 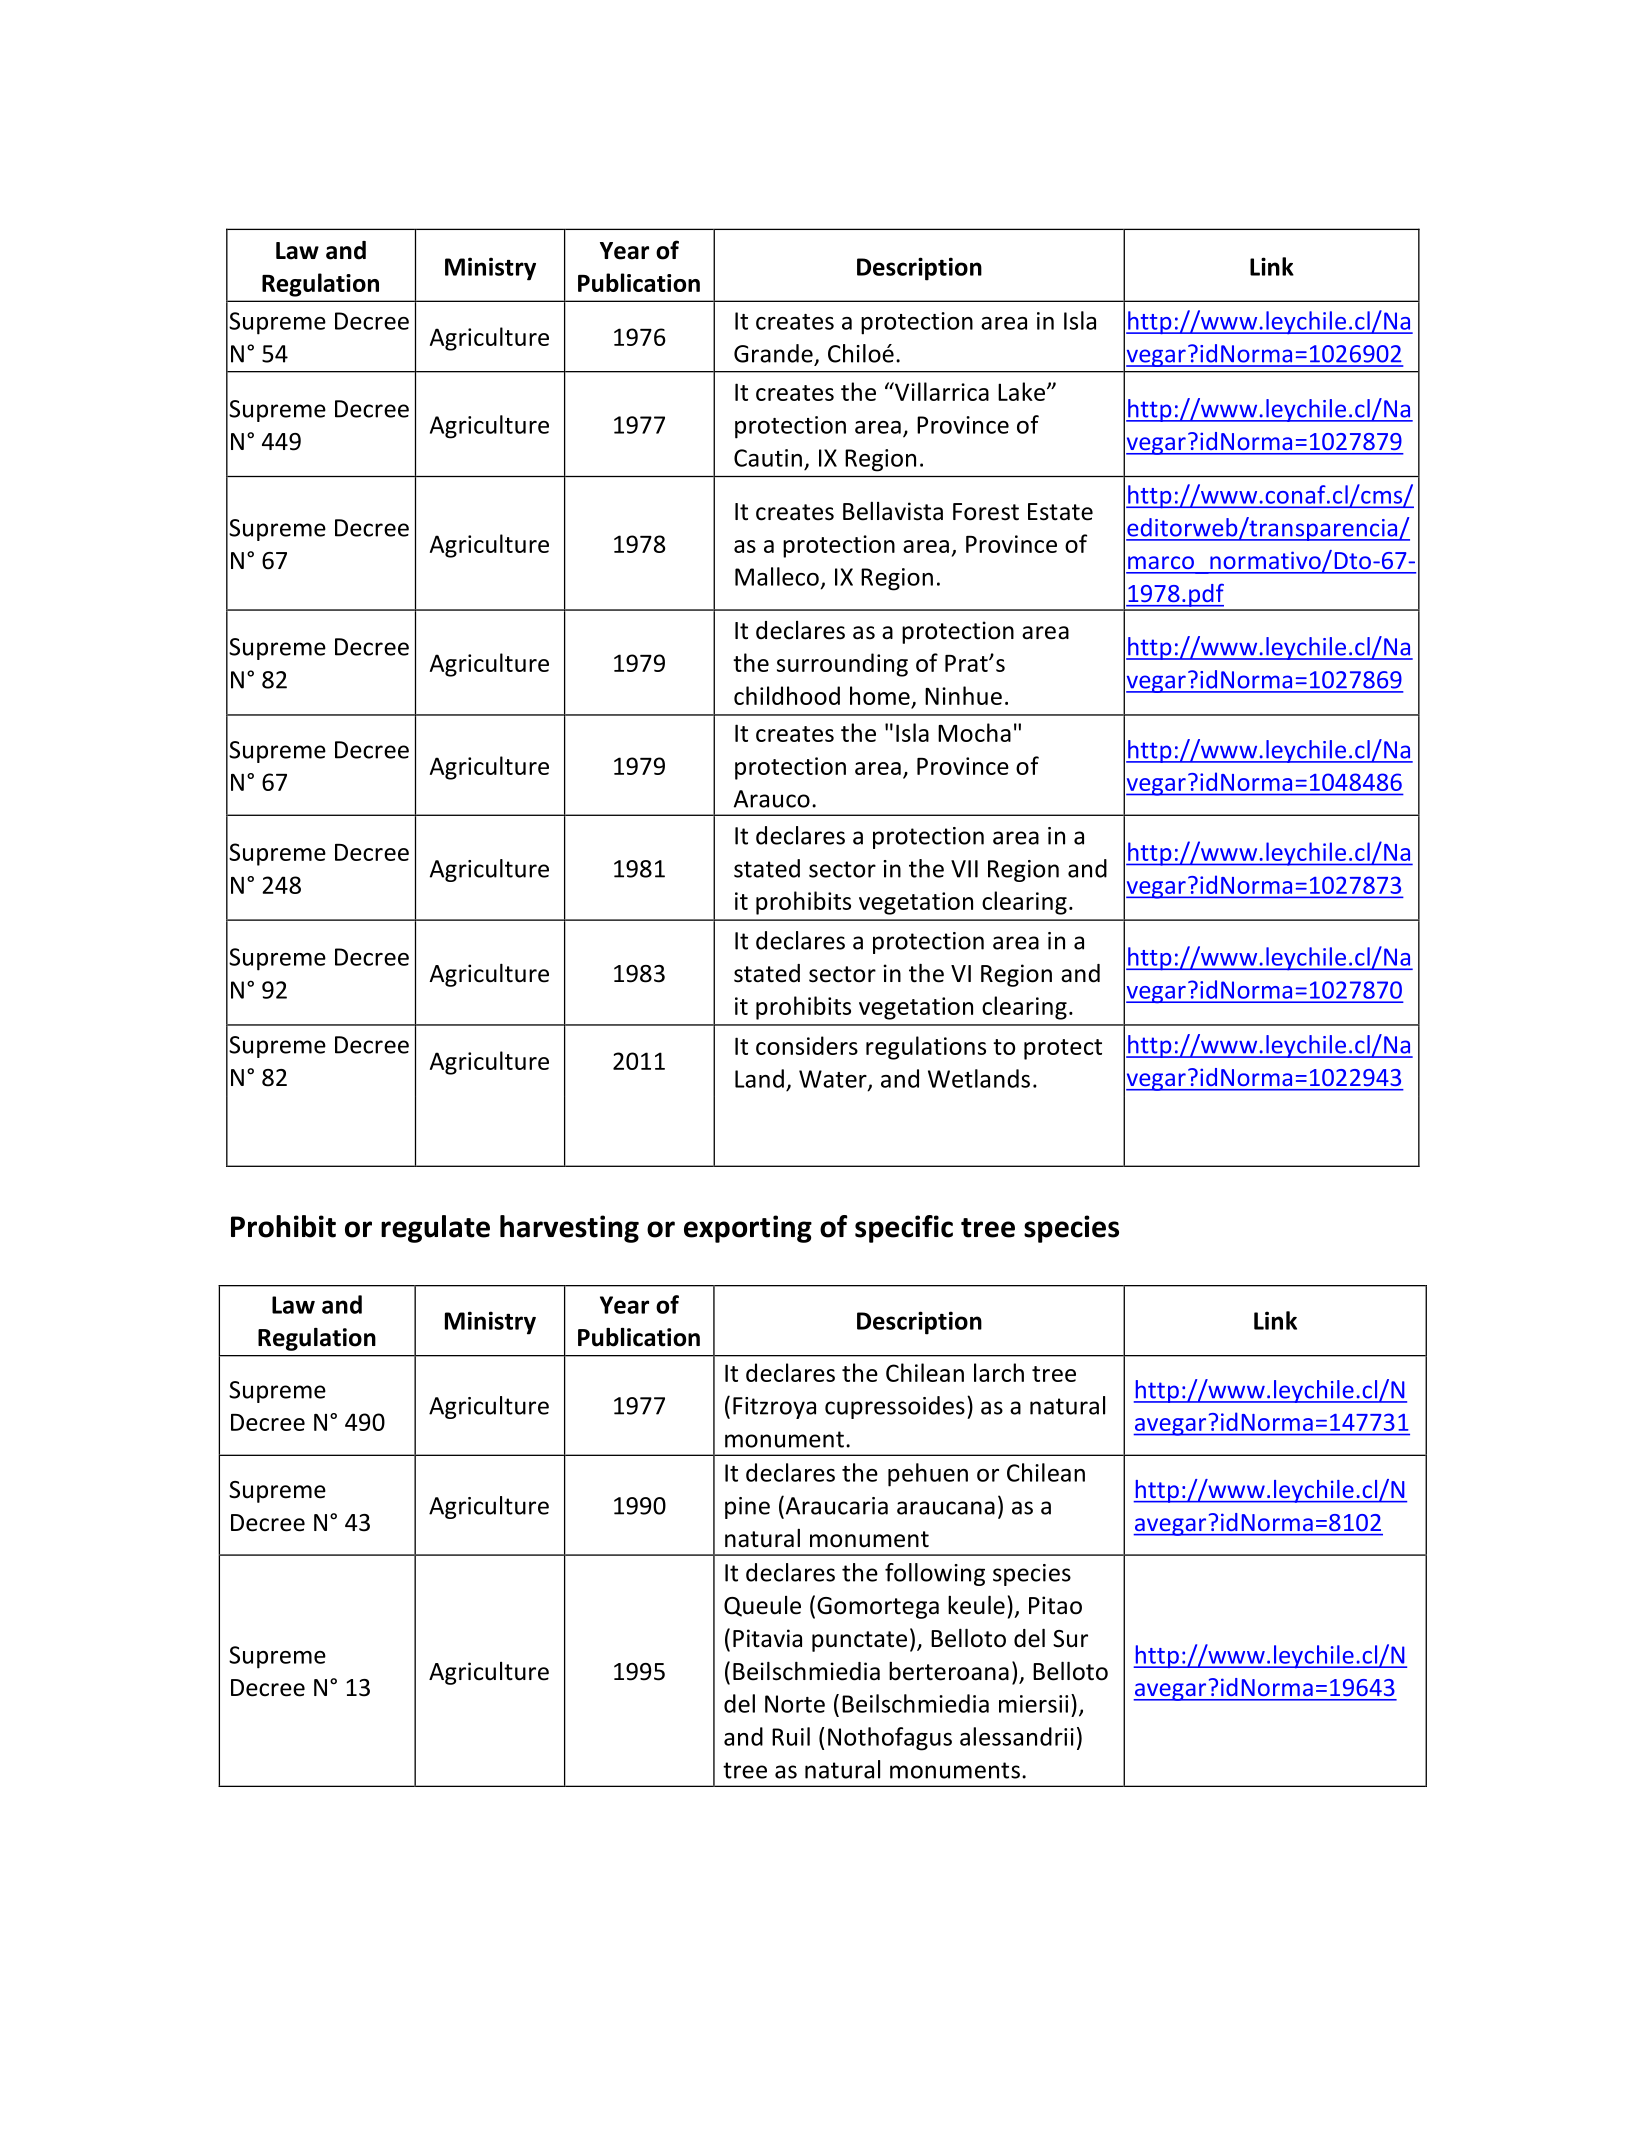 I want to click on harvesting, so click(x=569, y=1229).
